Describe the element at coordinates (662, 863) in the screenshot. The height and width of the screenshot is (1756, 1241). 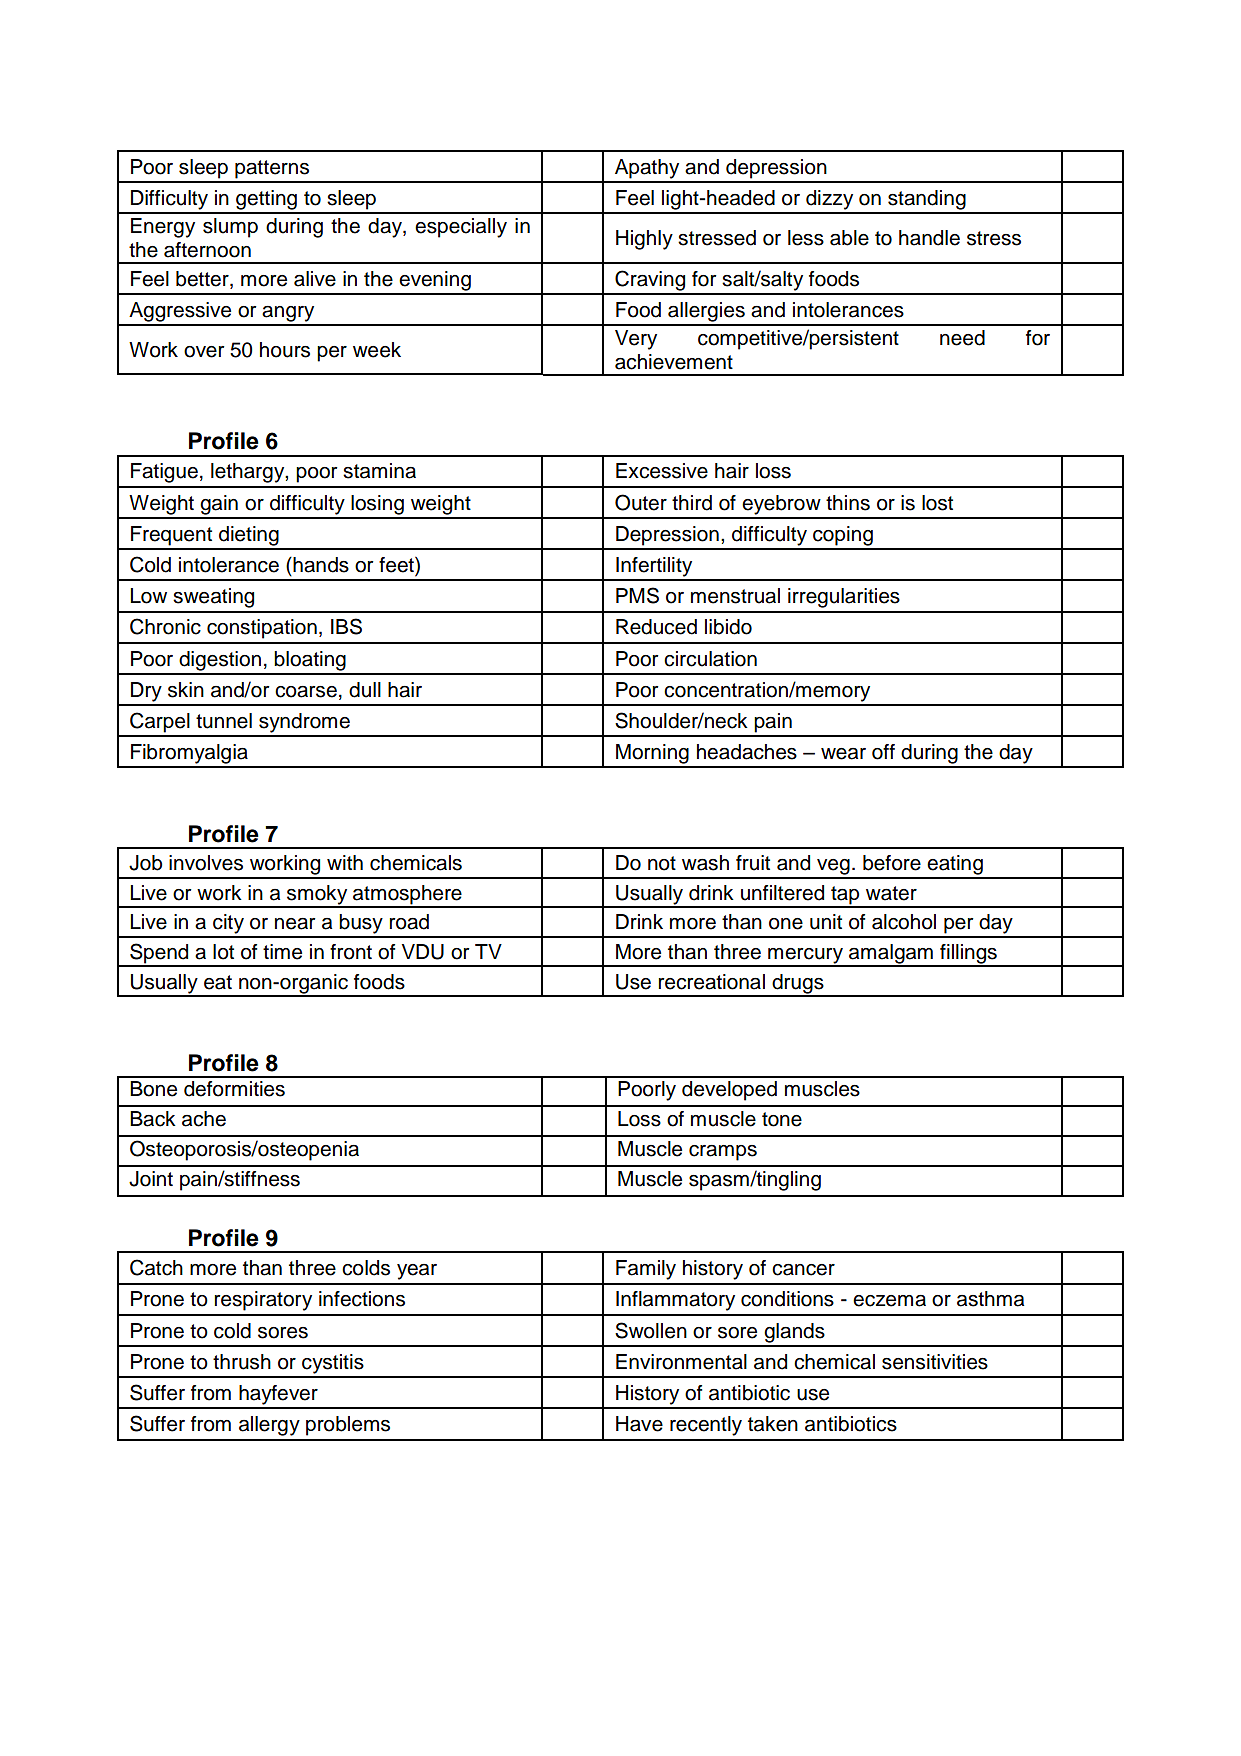
I see `not` at that location.
